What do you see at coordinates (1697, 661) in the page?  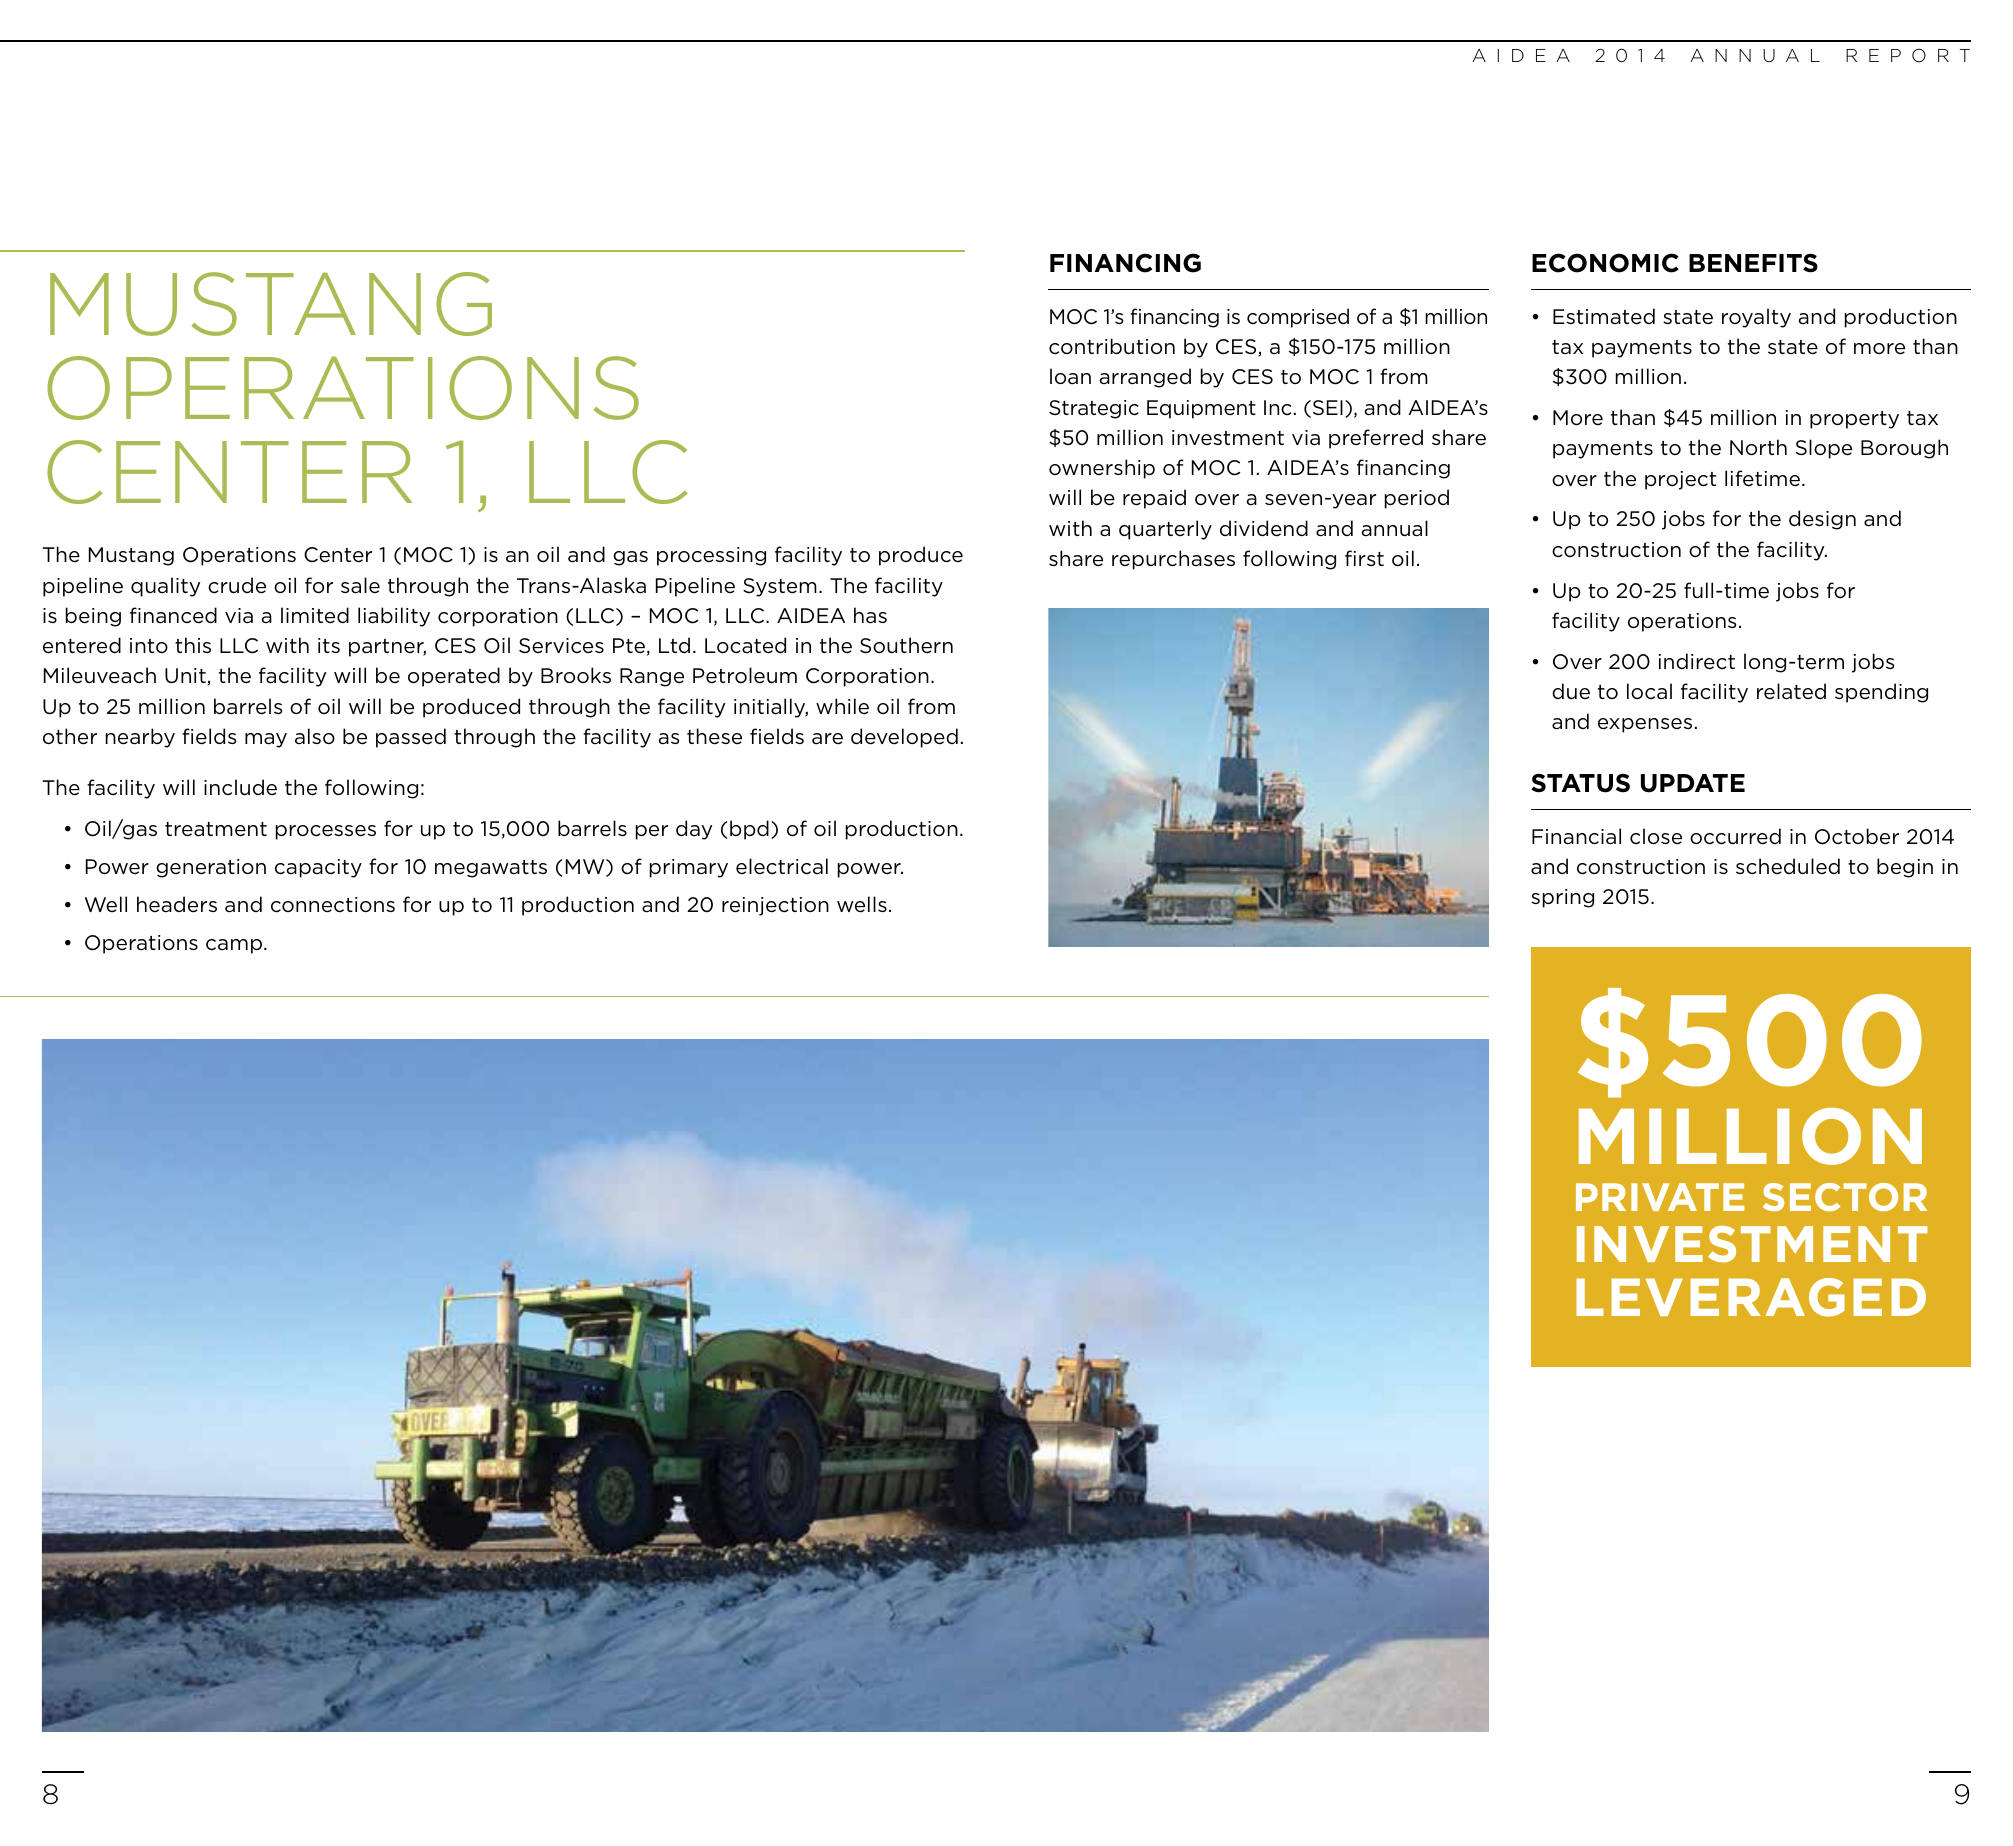 I see `indirect` at bounding box center [1697, 661].
